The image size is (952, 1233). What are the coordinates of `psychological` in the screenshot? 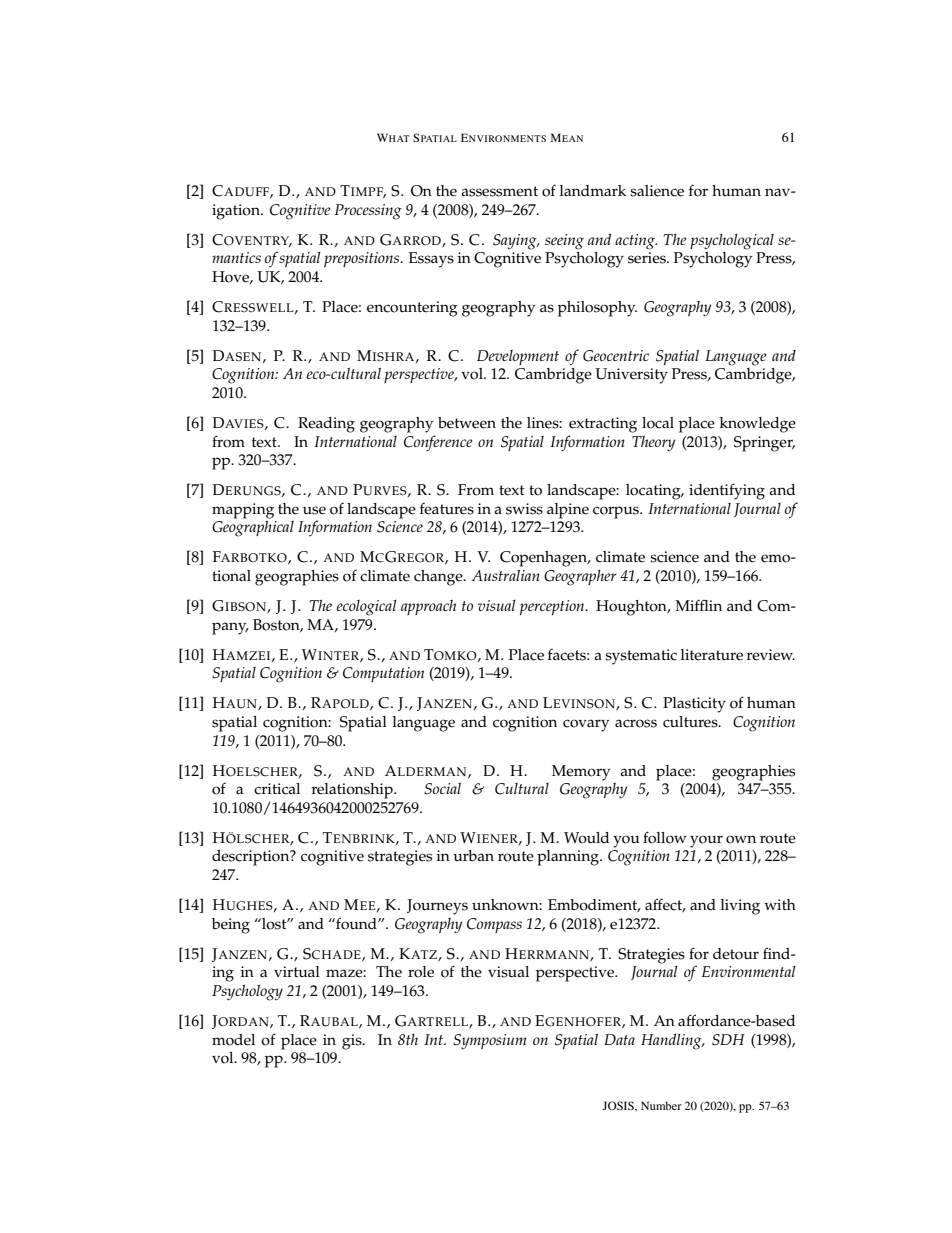 It's located at (732, 242).
